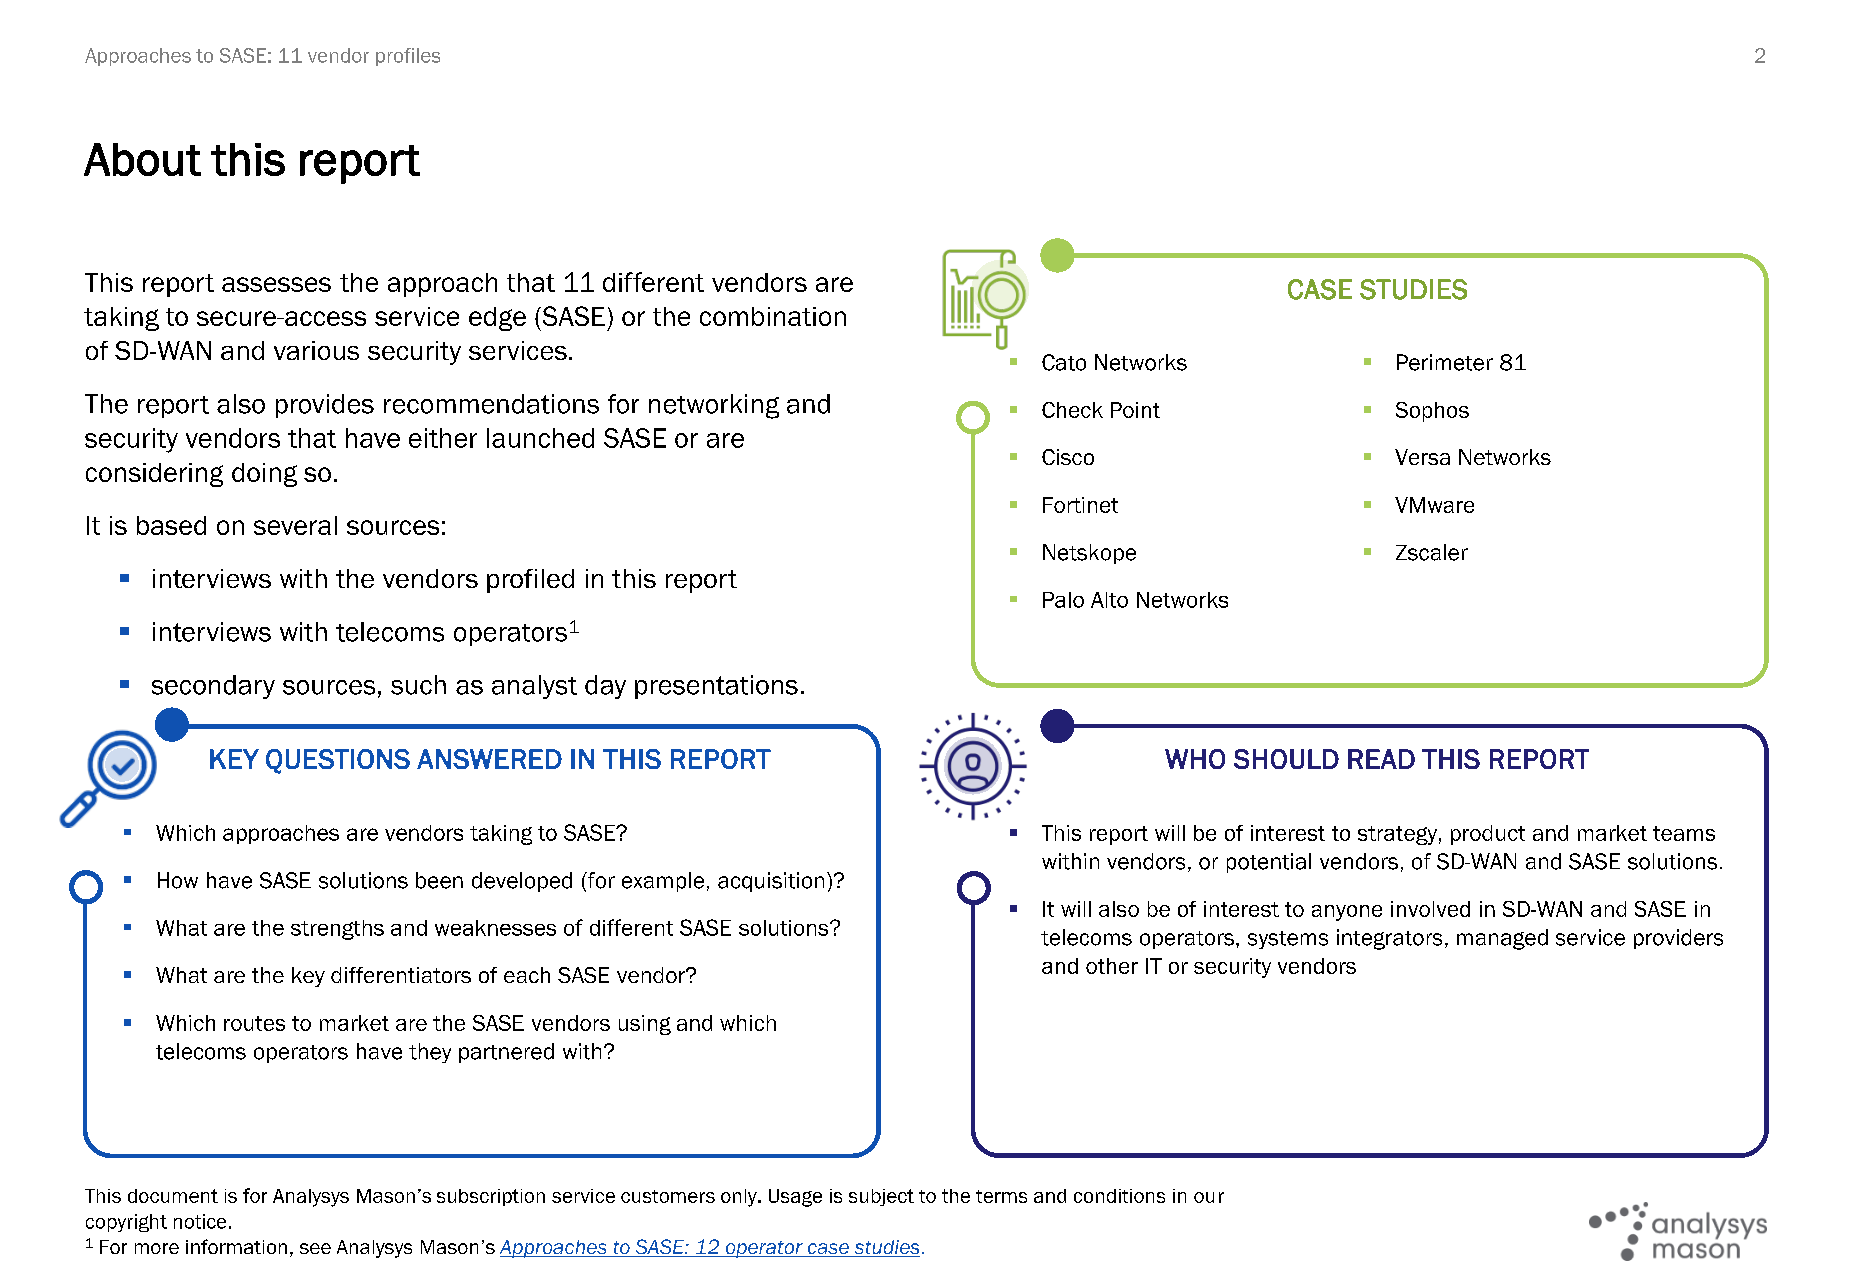  I want to click on profiles, so click(408, 57).
